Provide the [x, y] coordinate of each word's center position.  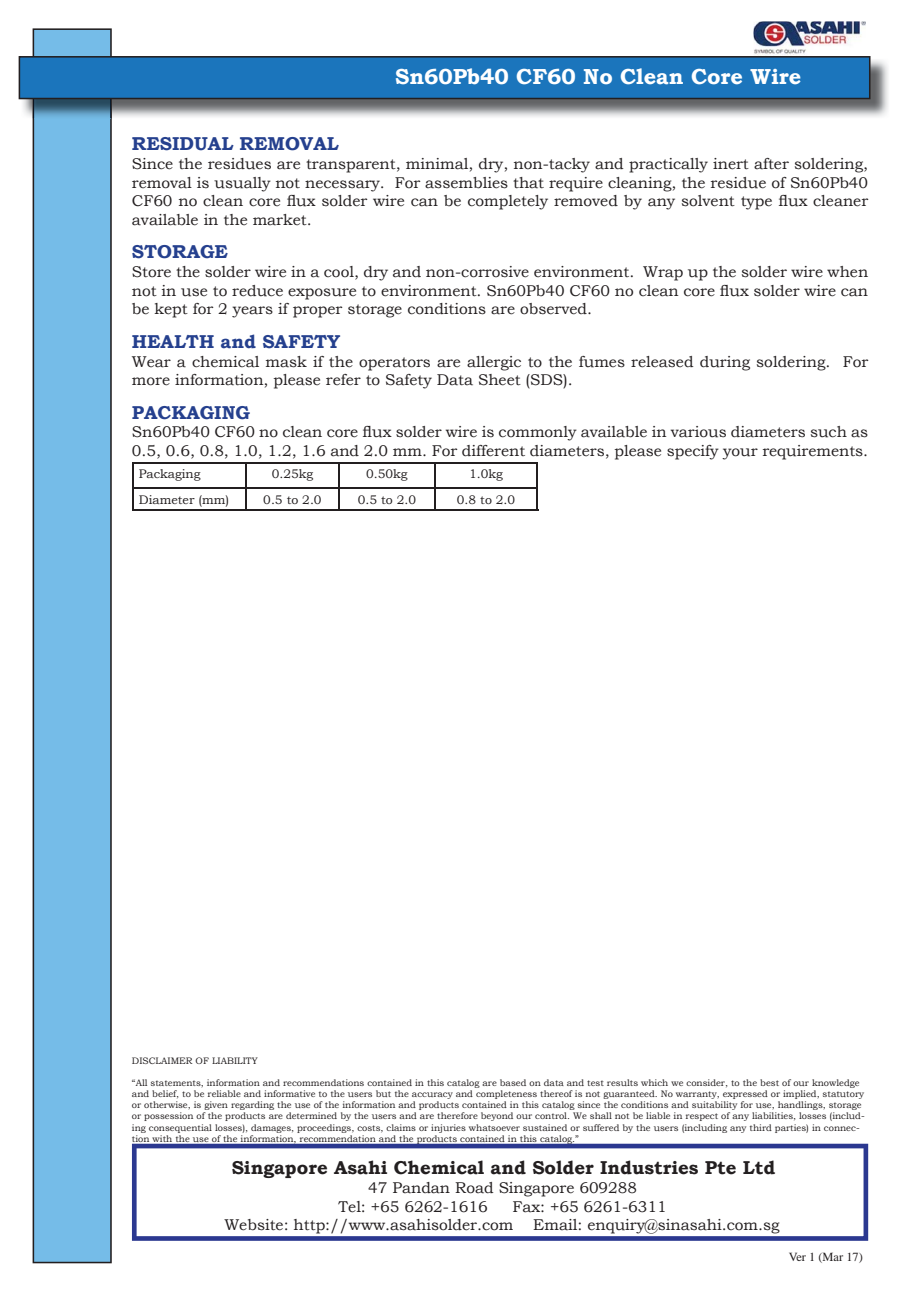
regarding [252, 1107]
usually [242, 184]
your [740, 454]
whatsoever [494, 1127]
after [771, 164]
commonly [538, 433]
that [528, 183]
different [493, 451]
